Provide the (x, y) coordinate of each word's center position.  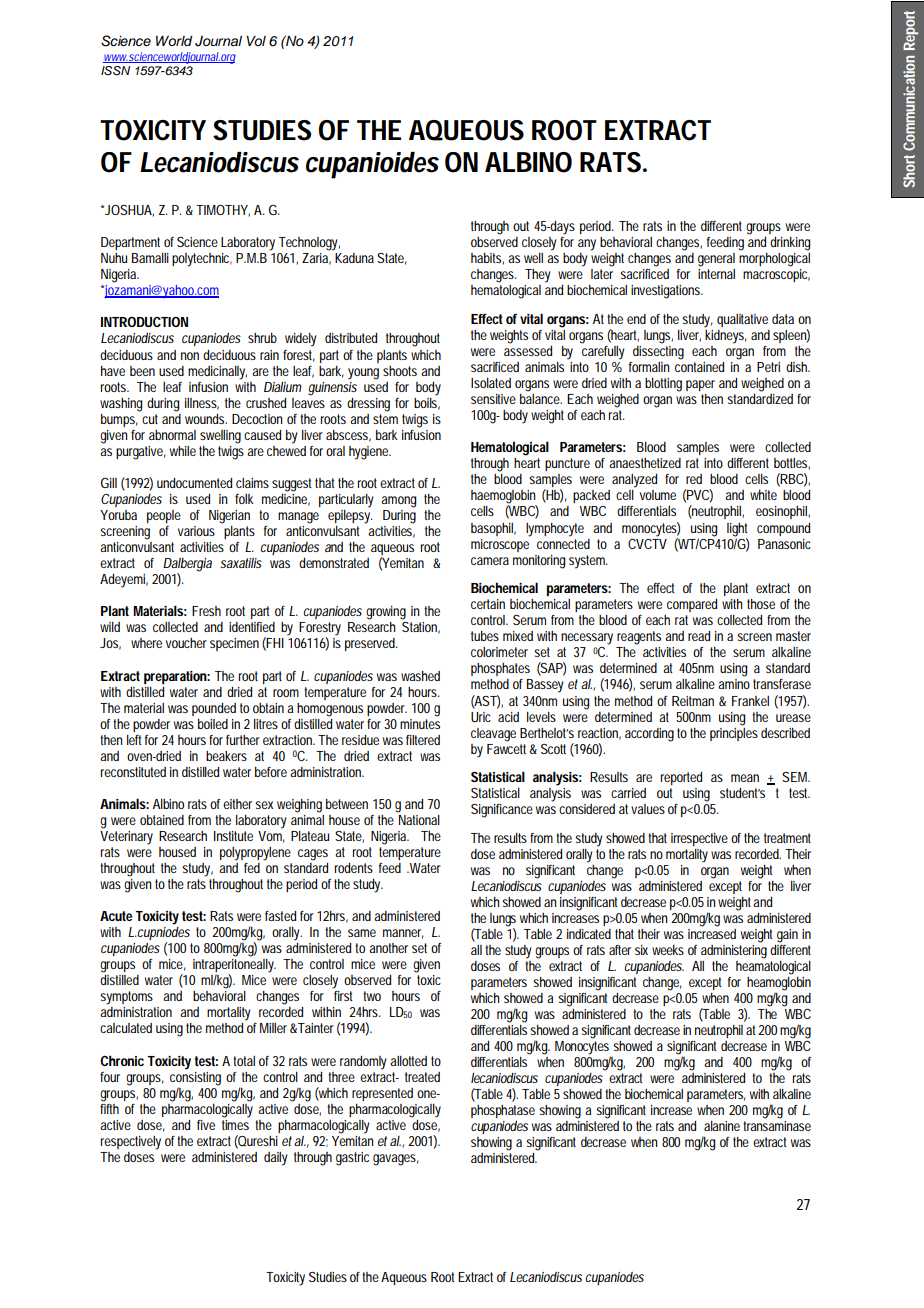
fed (252, 868)
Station (421, 628)
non (190, 356)
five (206, 1125)
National (418, 818)
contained (699, 367)
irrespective (699, 839)
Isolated (491, 383)
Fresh (206, 611)
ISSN (115, 71)
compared (692, 605)
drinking (790, 244)
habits (487, 259)
